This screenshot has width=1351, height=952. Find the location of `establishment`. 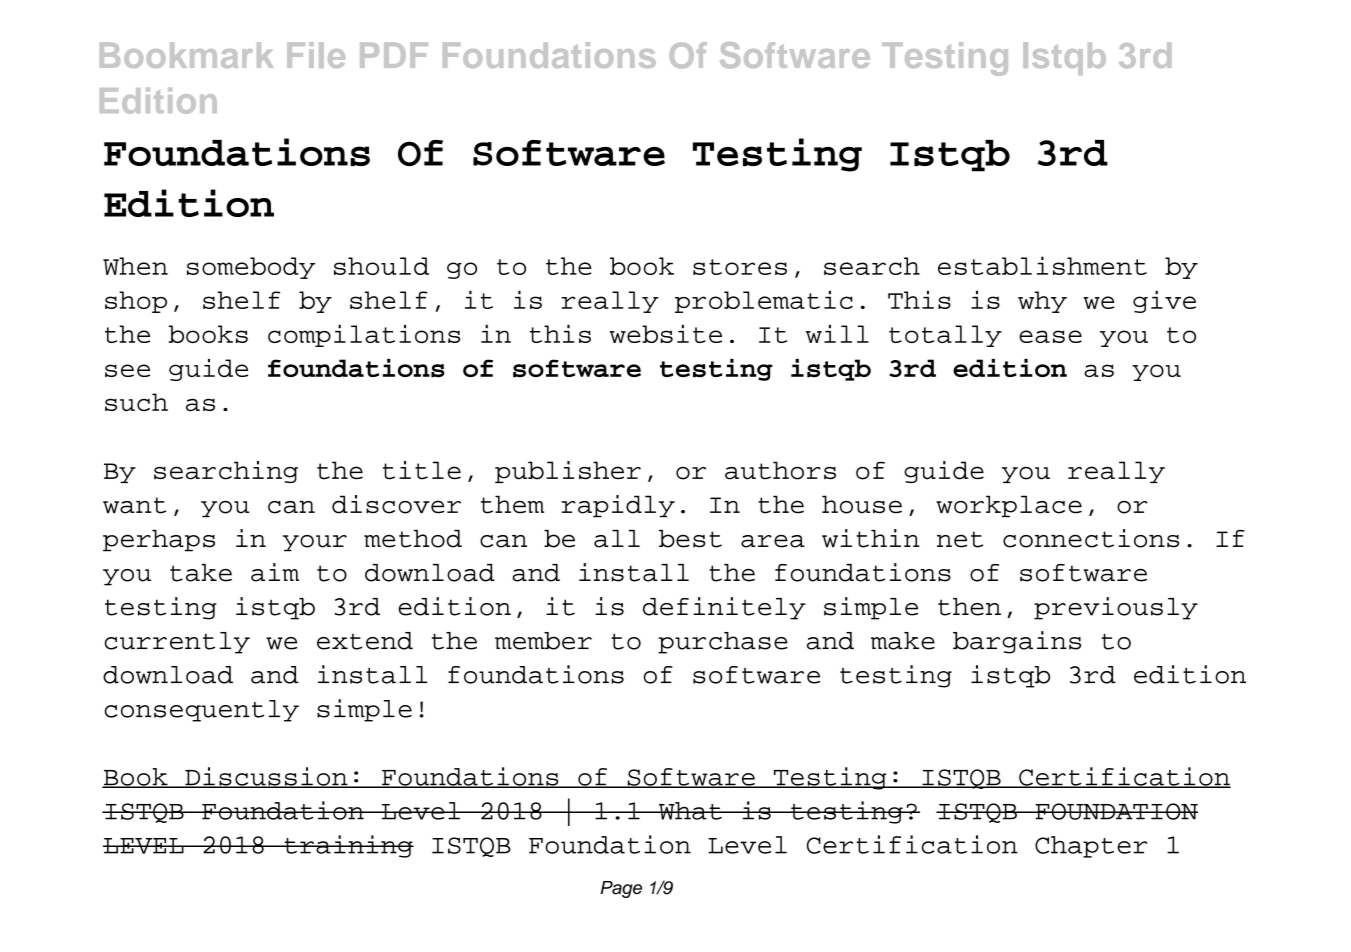

establishment is located at coordinates (1042, 265).
